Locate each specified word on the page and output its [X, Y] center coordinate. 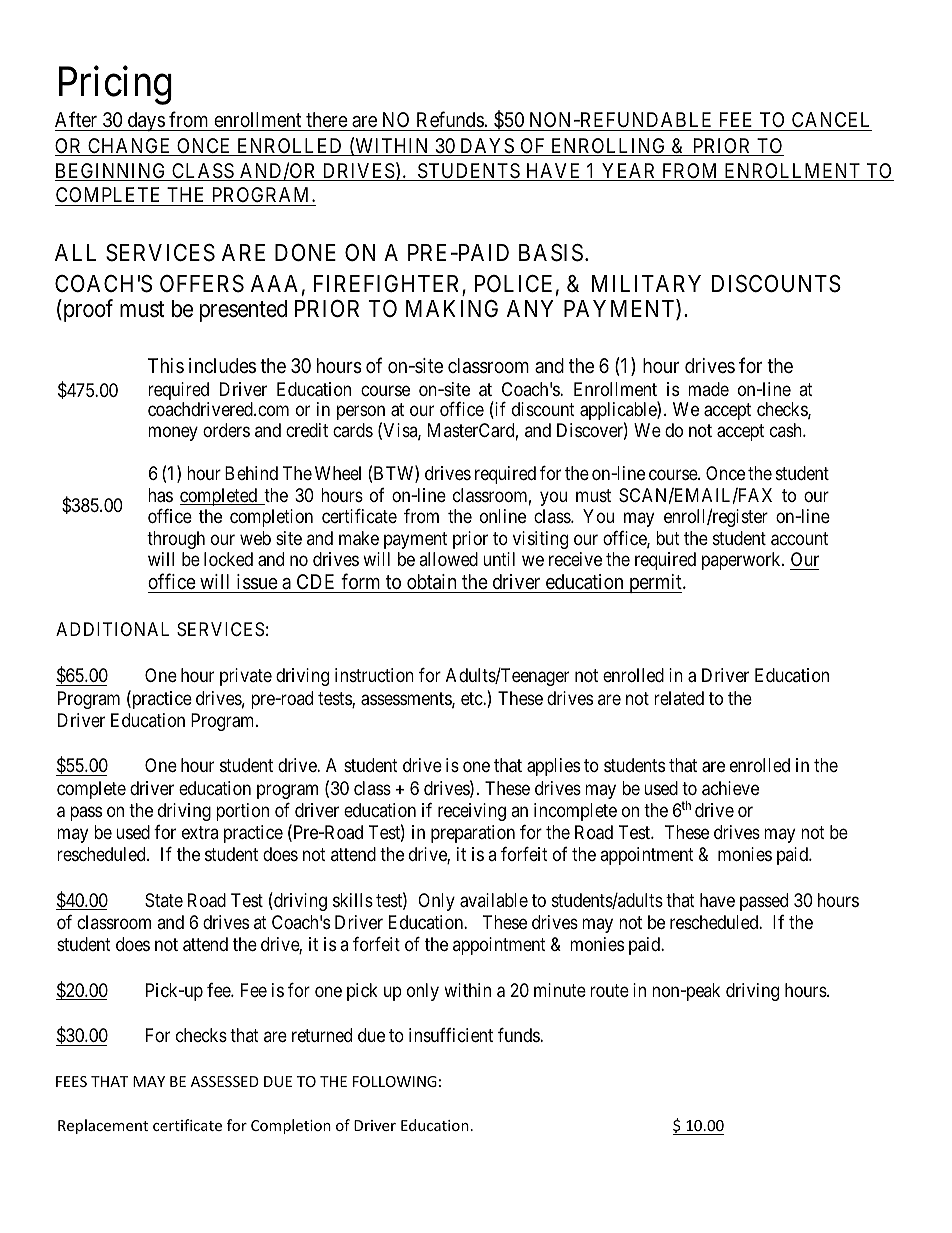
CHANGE [130, 147]
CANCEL [830, 121]
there [326, 121]
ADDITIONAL [112, 629]
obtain [432, 583]
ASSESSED [225, 1081]
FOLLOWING [395, 1081]
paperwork [742, 561]
